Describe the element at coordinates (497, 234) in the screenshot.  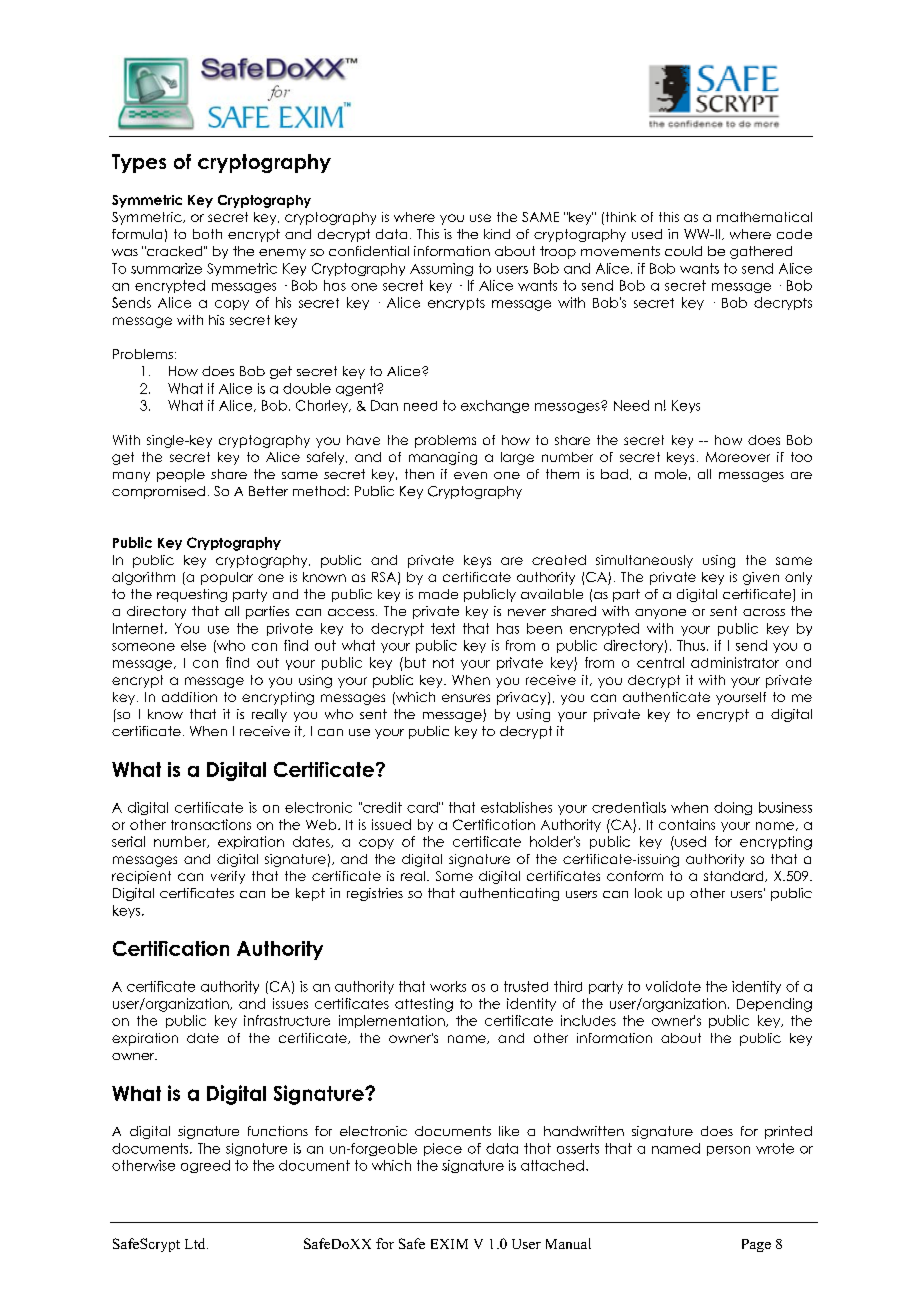
I see `kind` at that location.
